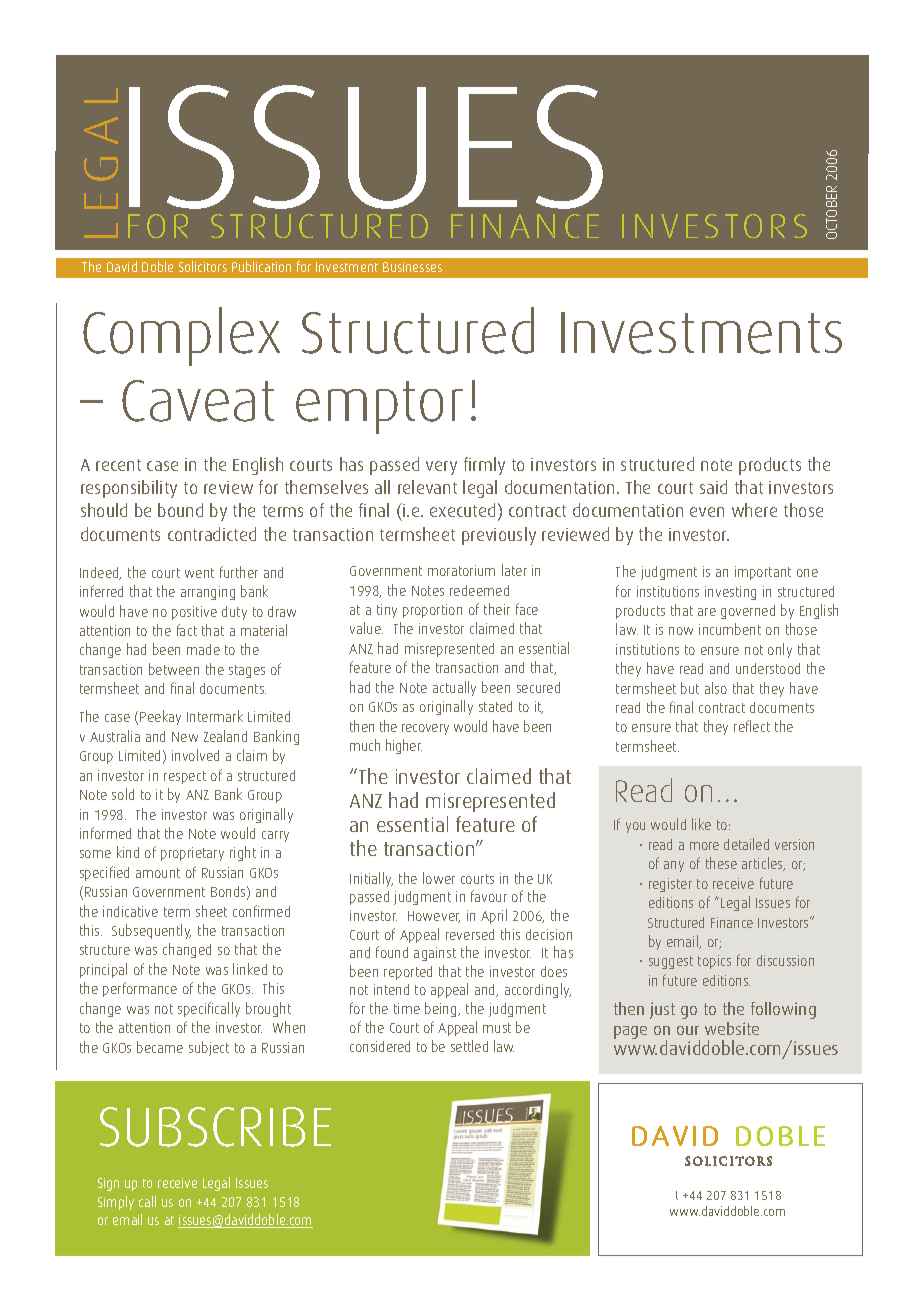  Describe the element at coordinates (435, 954) in the screenshot. I see `against` at that location.
